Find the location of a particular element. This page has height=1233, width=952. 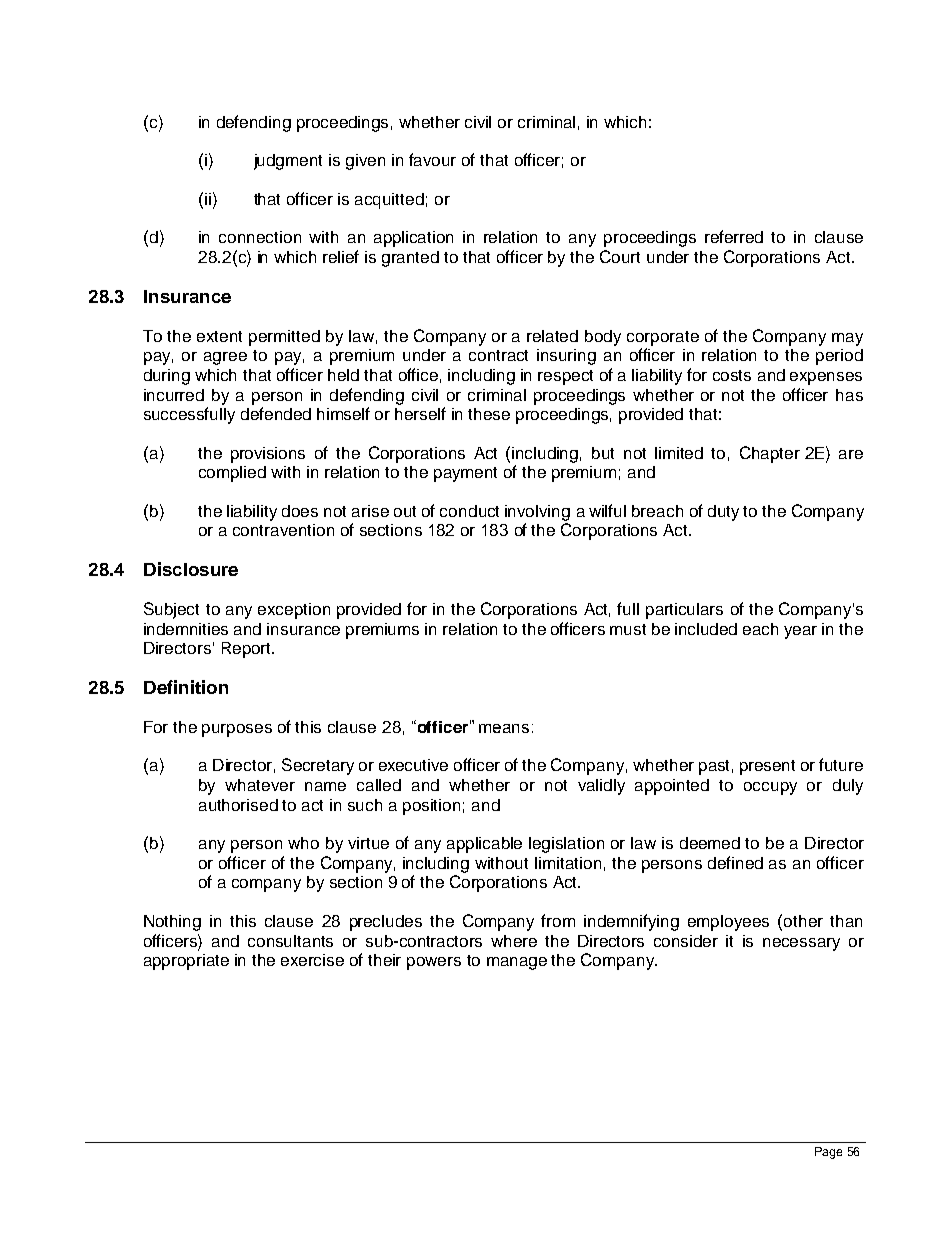

referred is located at coordinates (734, 236).
